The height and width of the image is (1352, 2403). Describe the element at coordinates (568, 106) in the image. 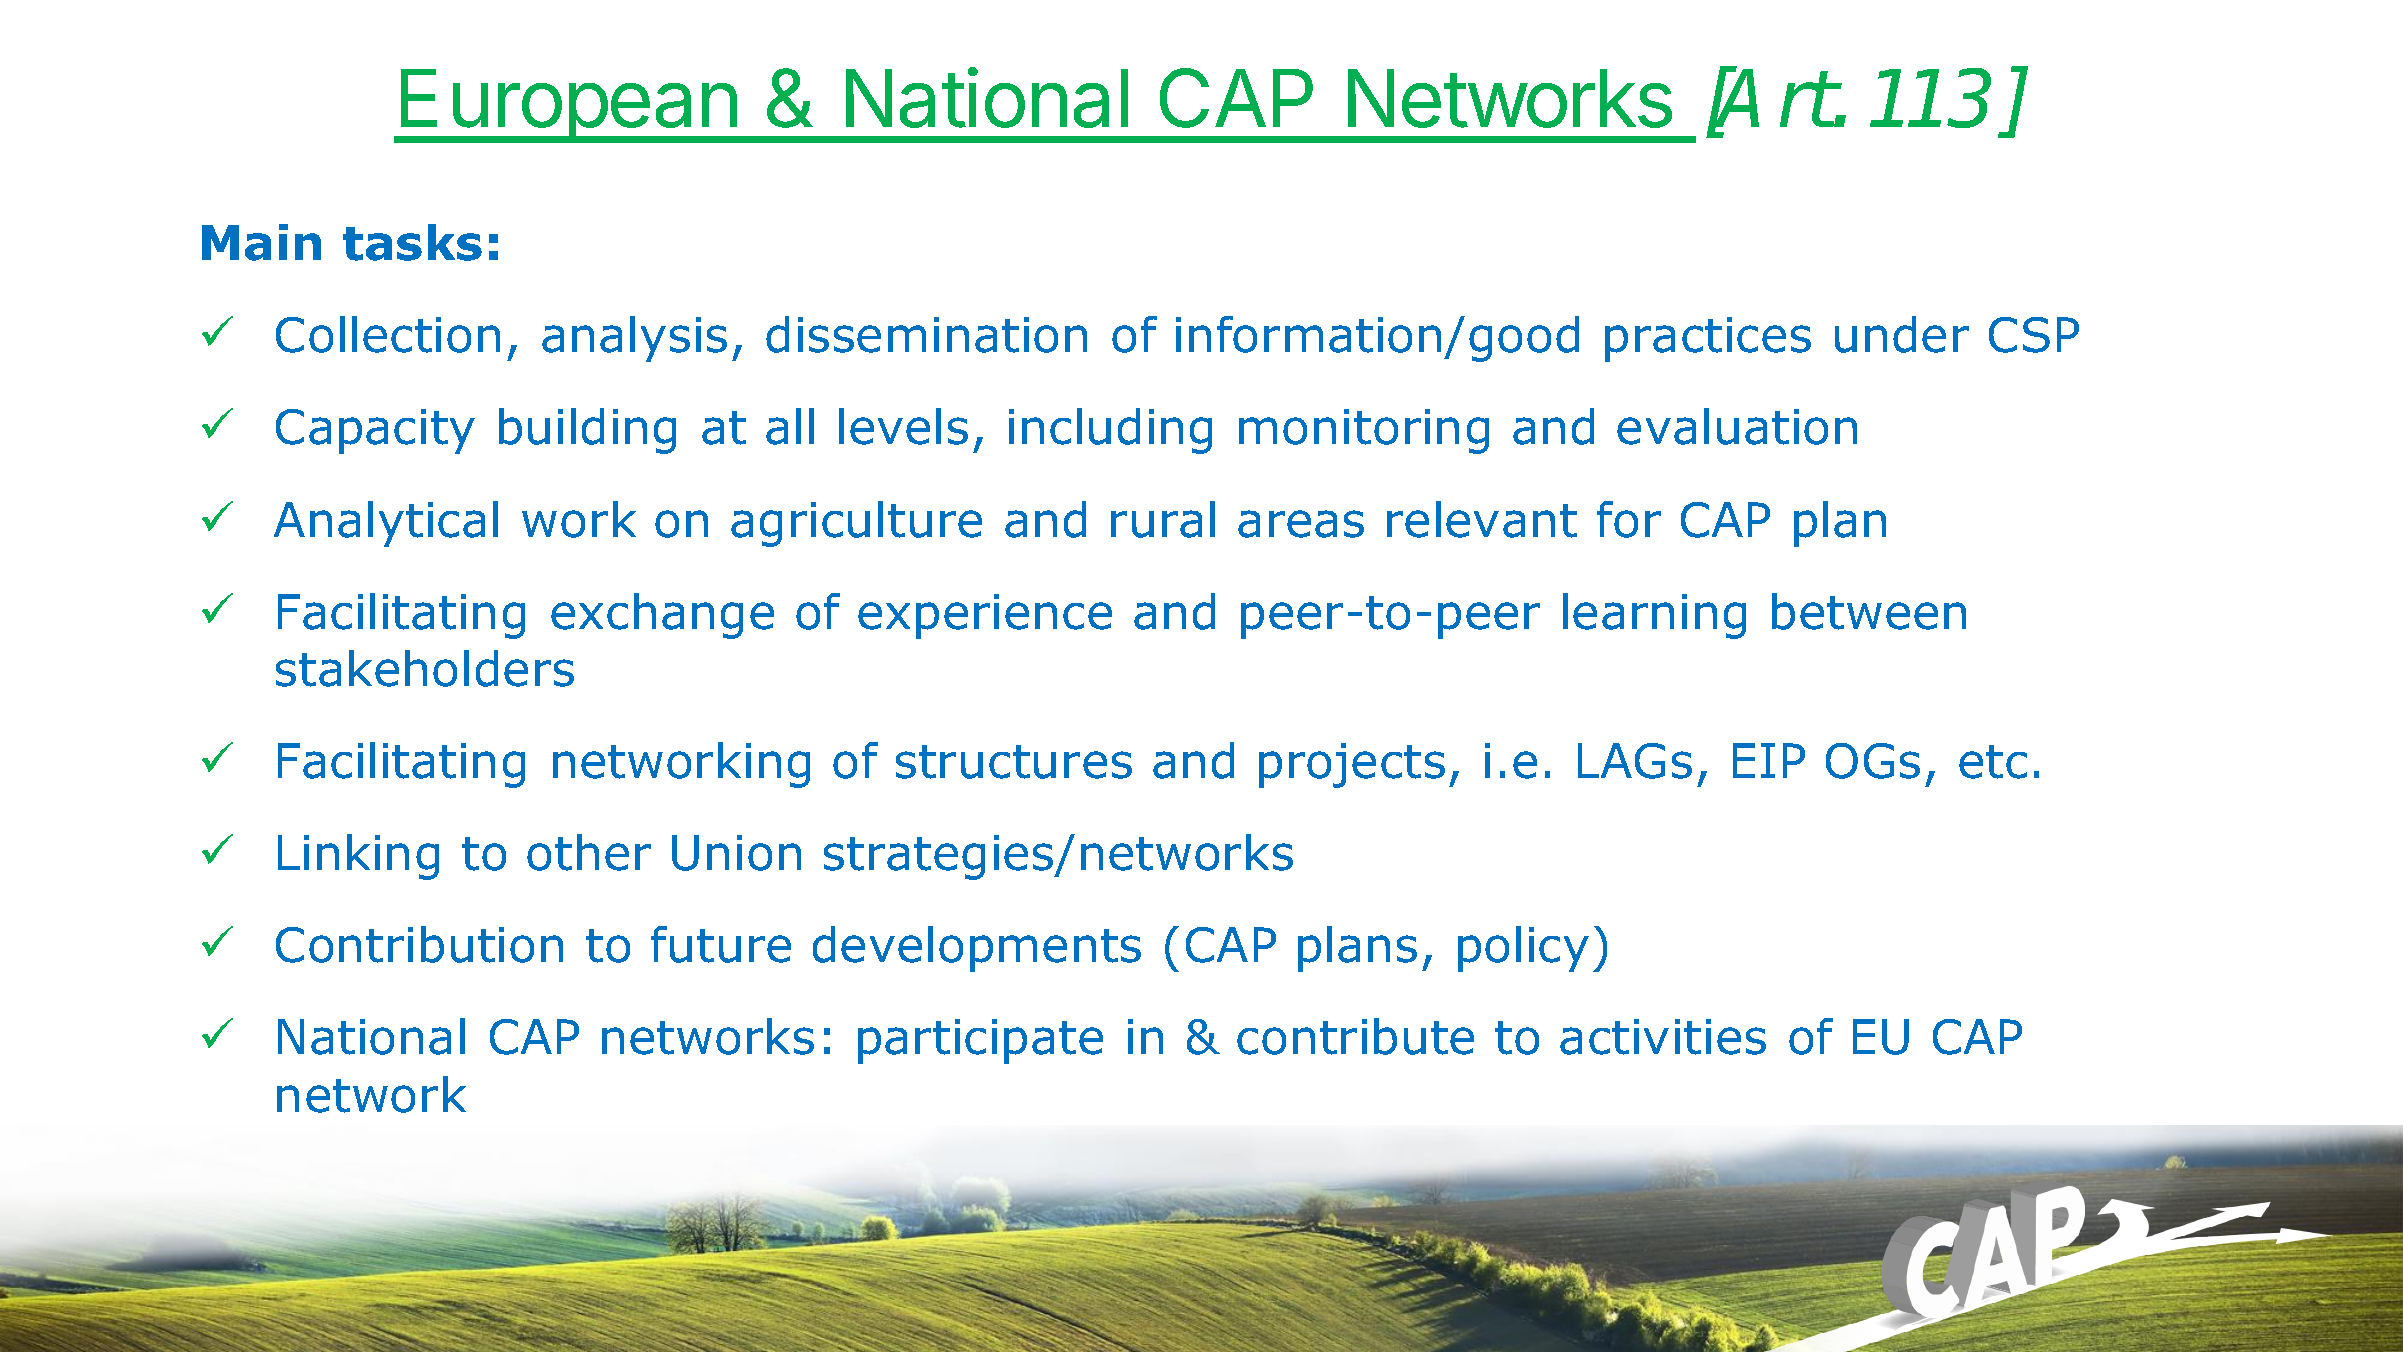

I see `European` at that location.
